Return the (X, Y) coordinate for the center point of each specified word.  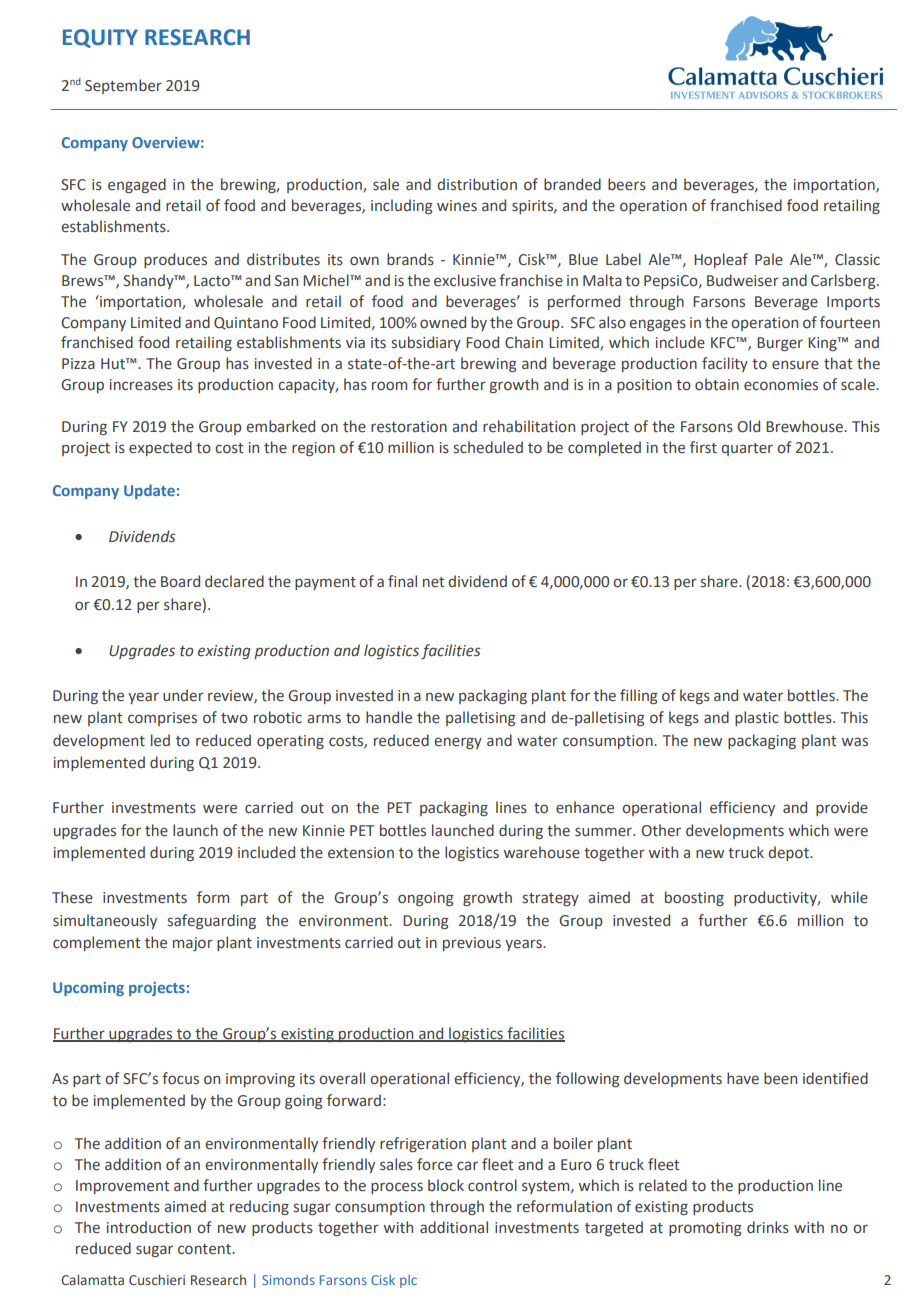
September (123, 86)
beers (627, 184)
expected (160, 448)
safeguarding (212, 921)
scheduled (488, 447)
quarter (747, 449)
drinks (768, 1227)
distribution (477, 184)
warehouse (542, 852)
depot (789, 853)
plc (408, 1281)
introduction (149, 1227)
